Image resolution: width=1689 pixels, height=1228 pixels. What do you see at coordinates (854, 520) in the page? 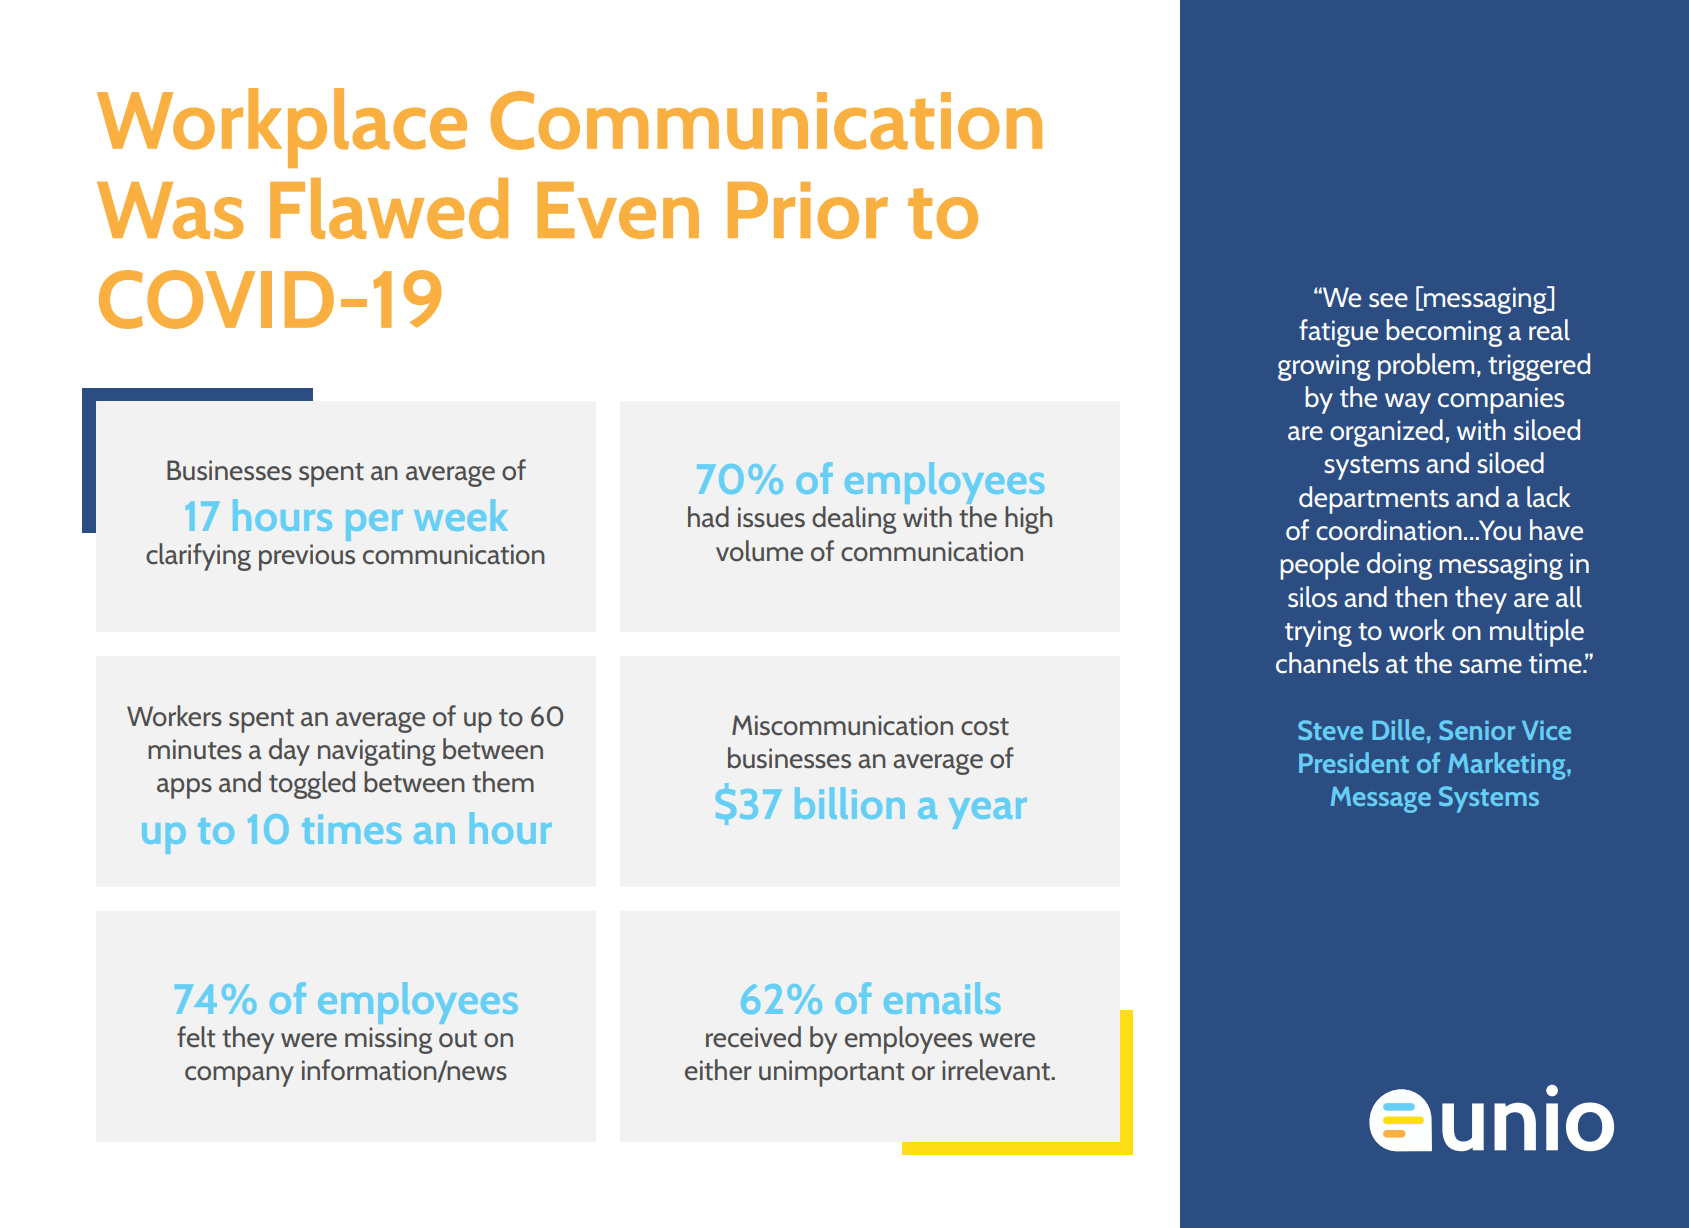
I see `dealing` at bounding box center [854, 520].
